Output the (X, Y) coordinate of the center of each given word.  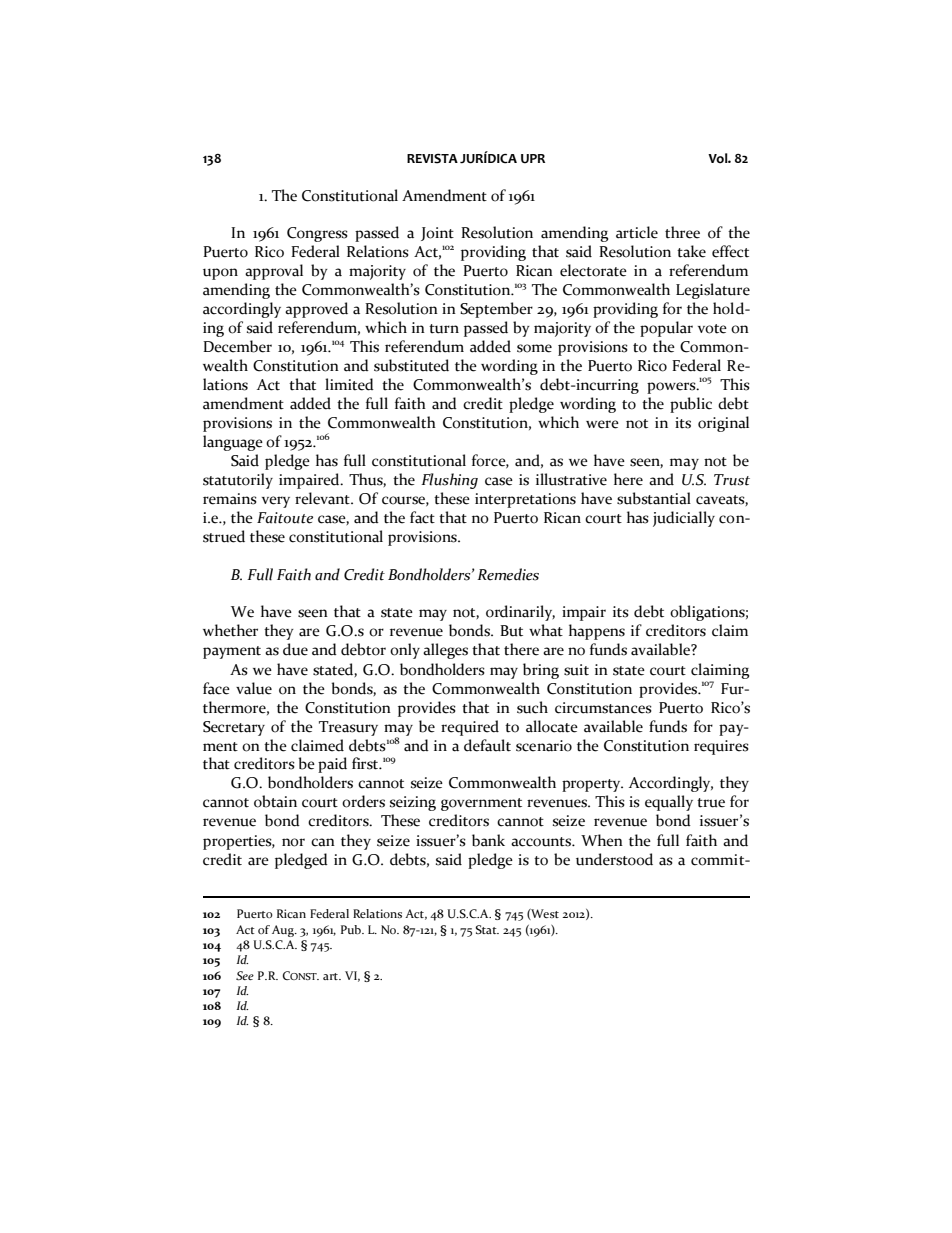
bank (488, 840)
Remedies (508, 574)
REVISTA (432, 158)
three (682, 232)
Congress (317, 234)
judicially (684, 519)
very (276, 502)
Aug (284, 931)
